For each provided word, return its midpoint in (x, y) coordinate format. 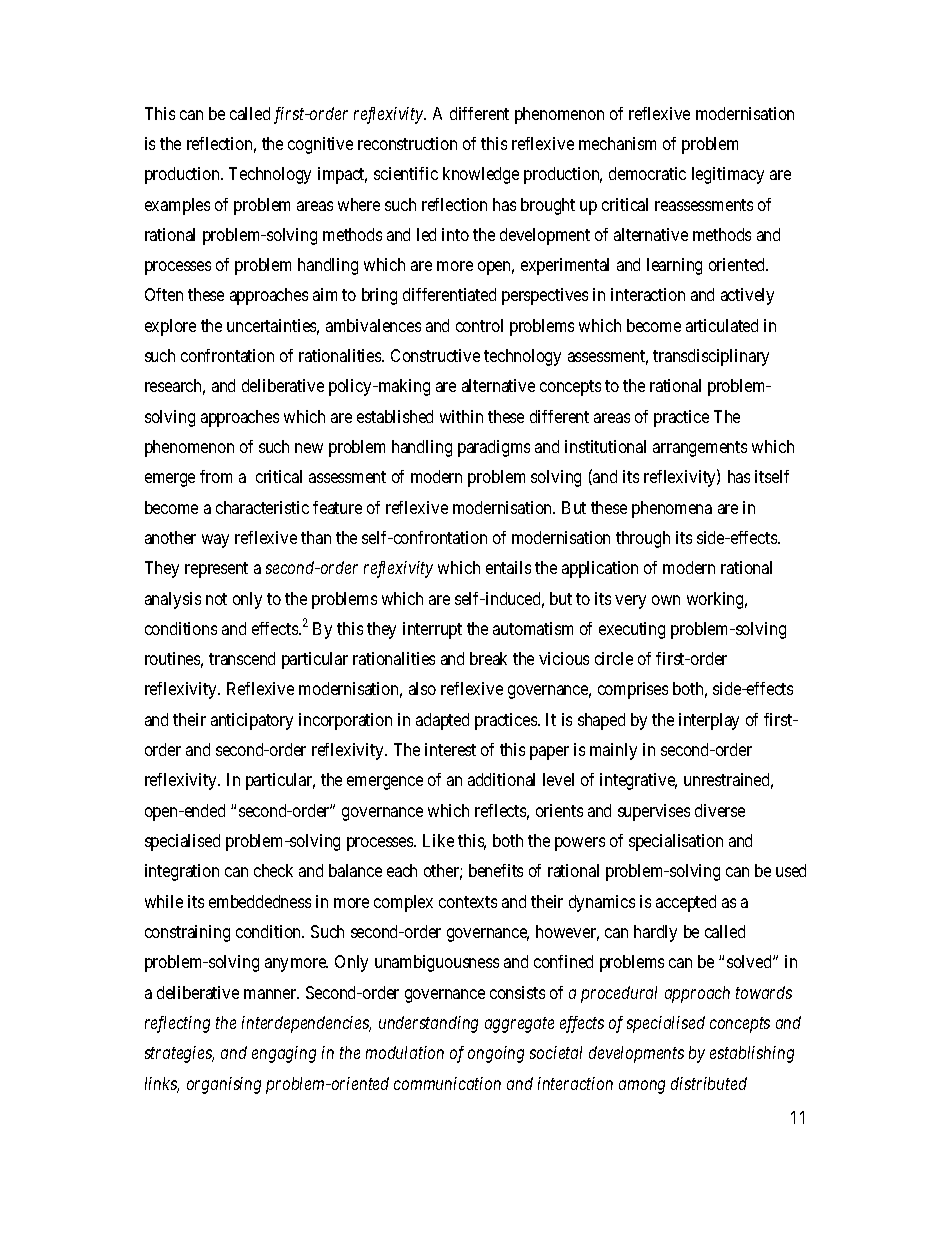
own (666, 600)
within (461, 416)
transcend (242, 658)
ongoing (496, 1054)
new (309, 448)
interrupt (432, 630)
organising (224, 1085)
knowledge (481, 175)
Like (438, 840)
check (273, 870)
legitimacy (728, 175)
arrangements (700, 449)
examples (177, 206)
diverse (720, 810)
